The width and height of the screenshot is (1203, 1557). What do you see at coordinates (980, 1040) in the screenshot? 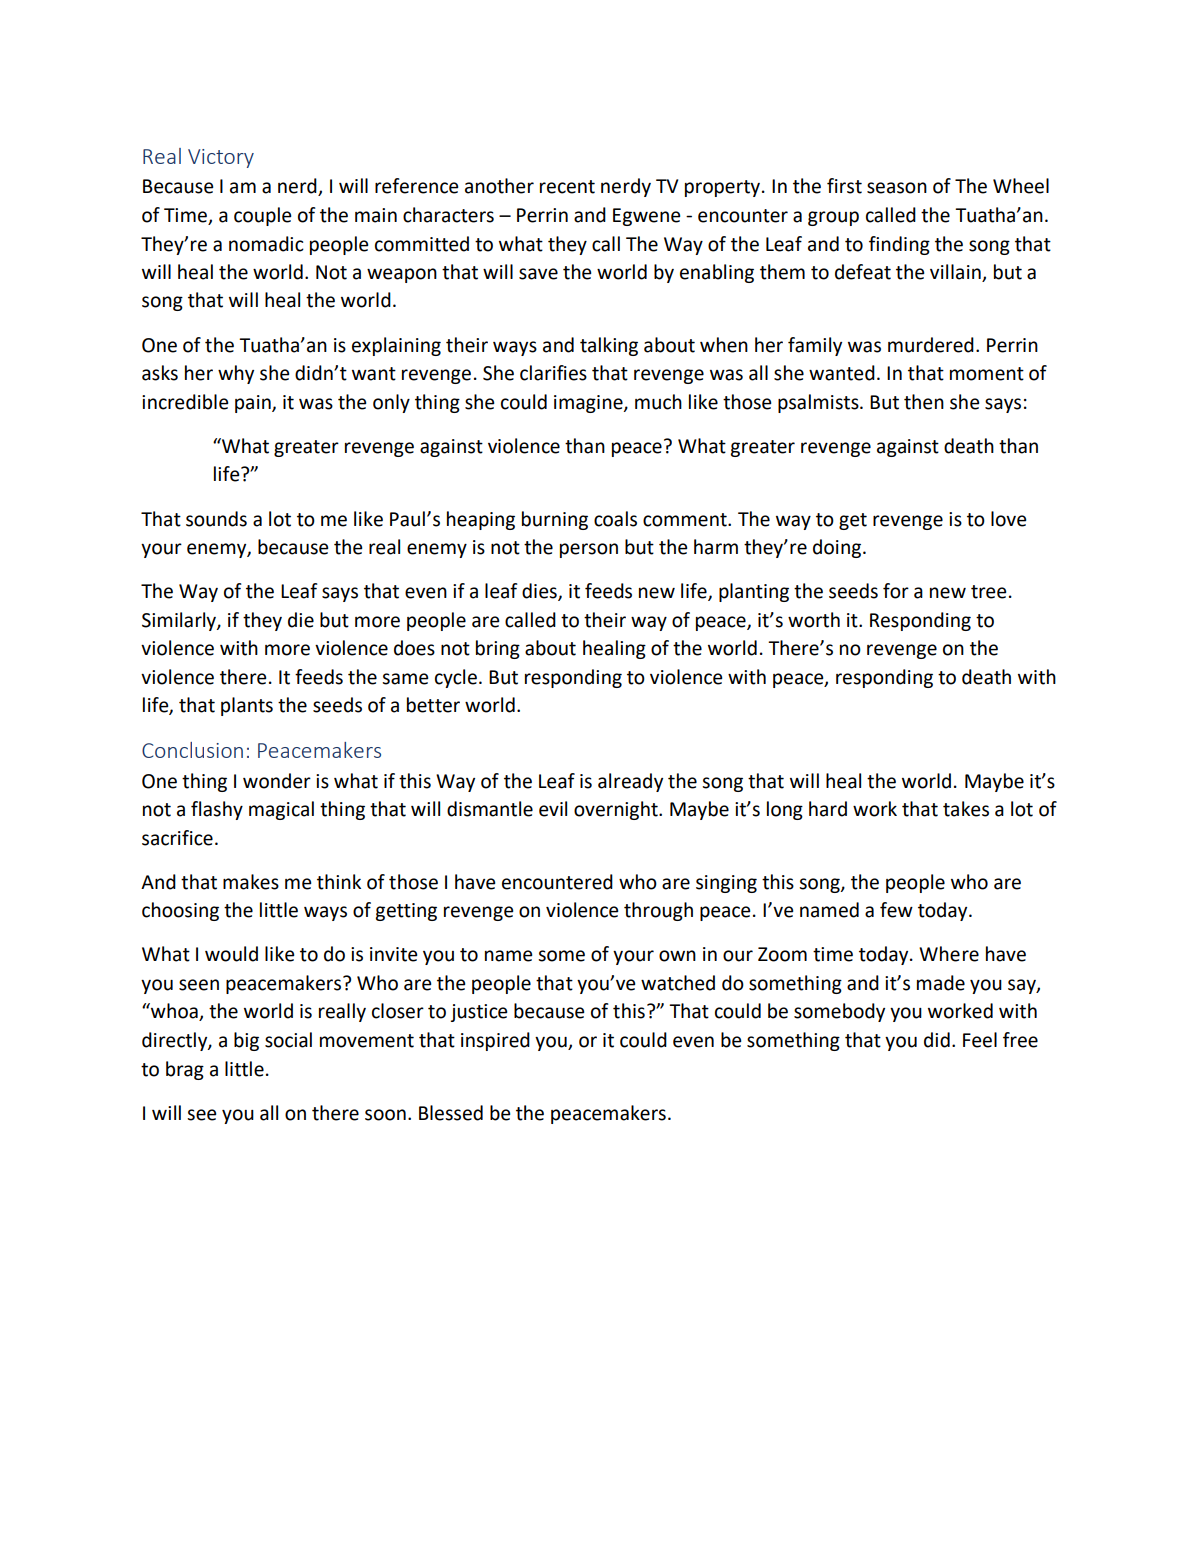
I see `Feel` at bounding box center [980, 1040].
